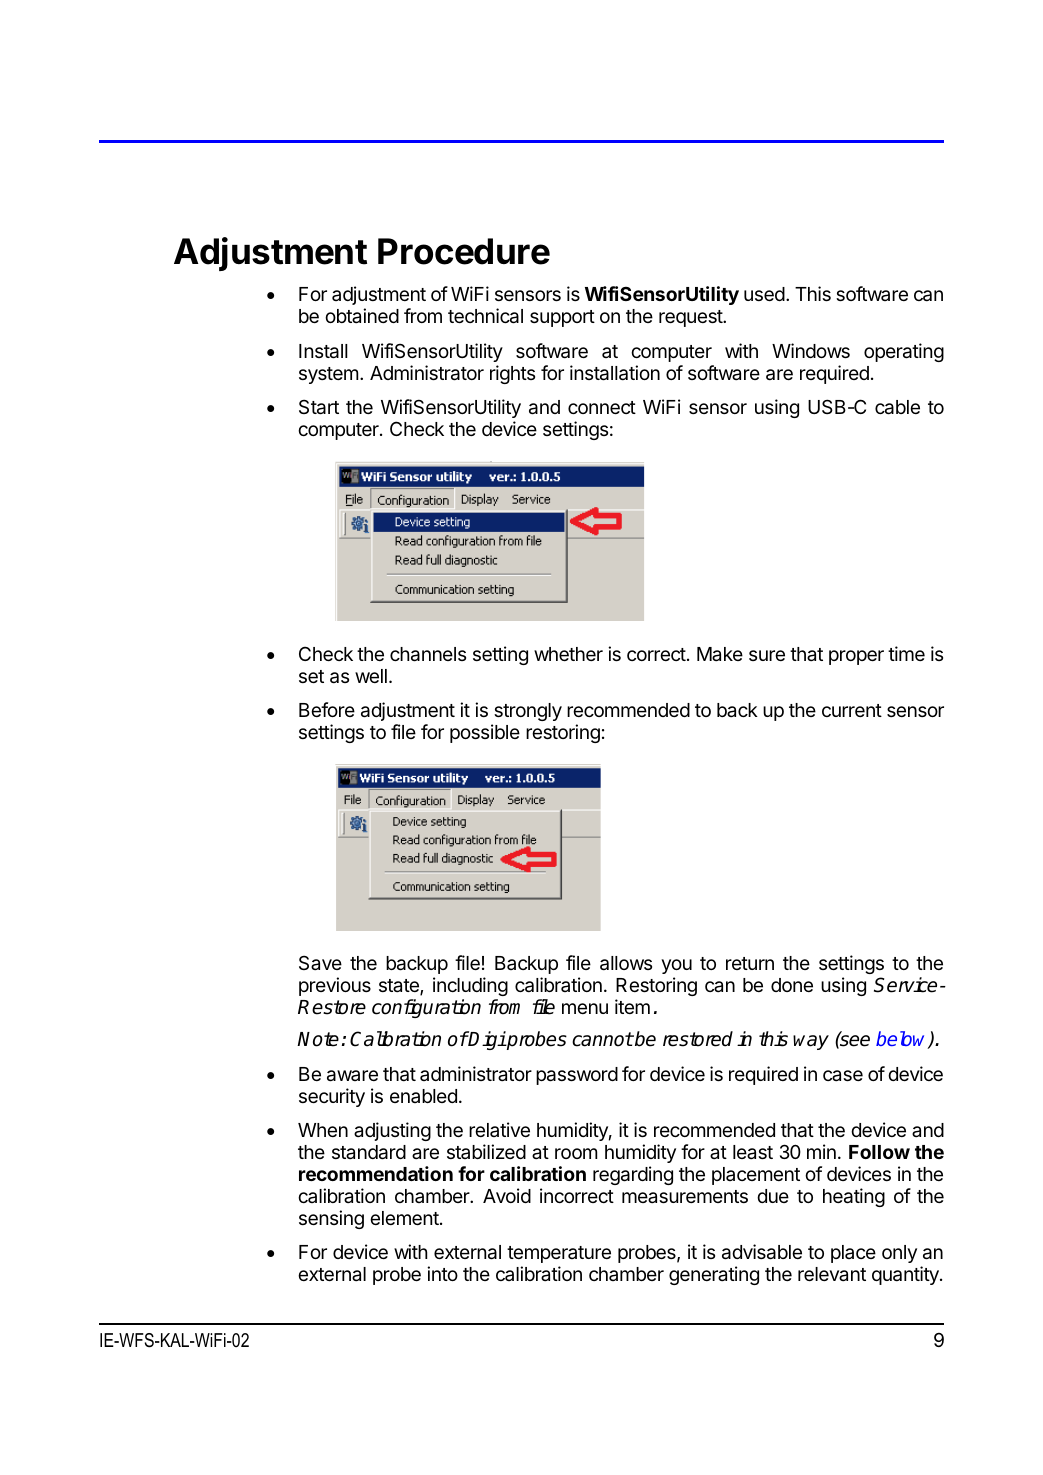  What do you see at coordinates (442, 1273) in the document?
I see `into` at bounding box center [442, 1273].
